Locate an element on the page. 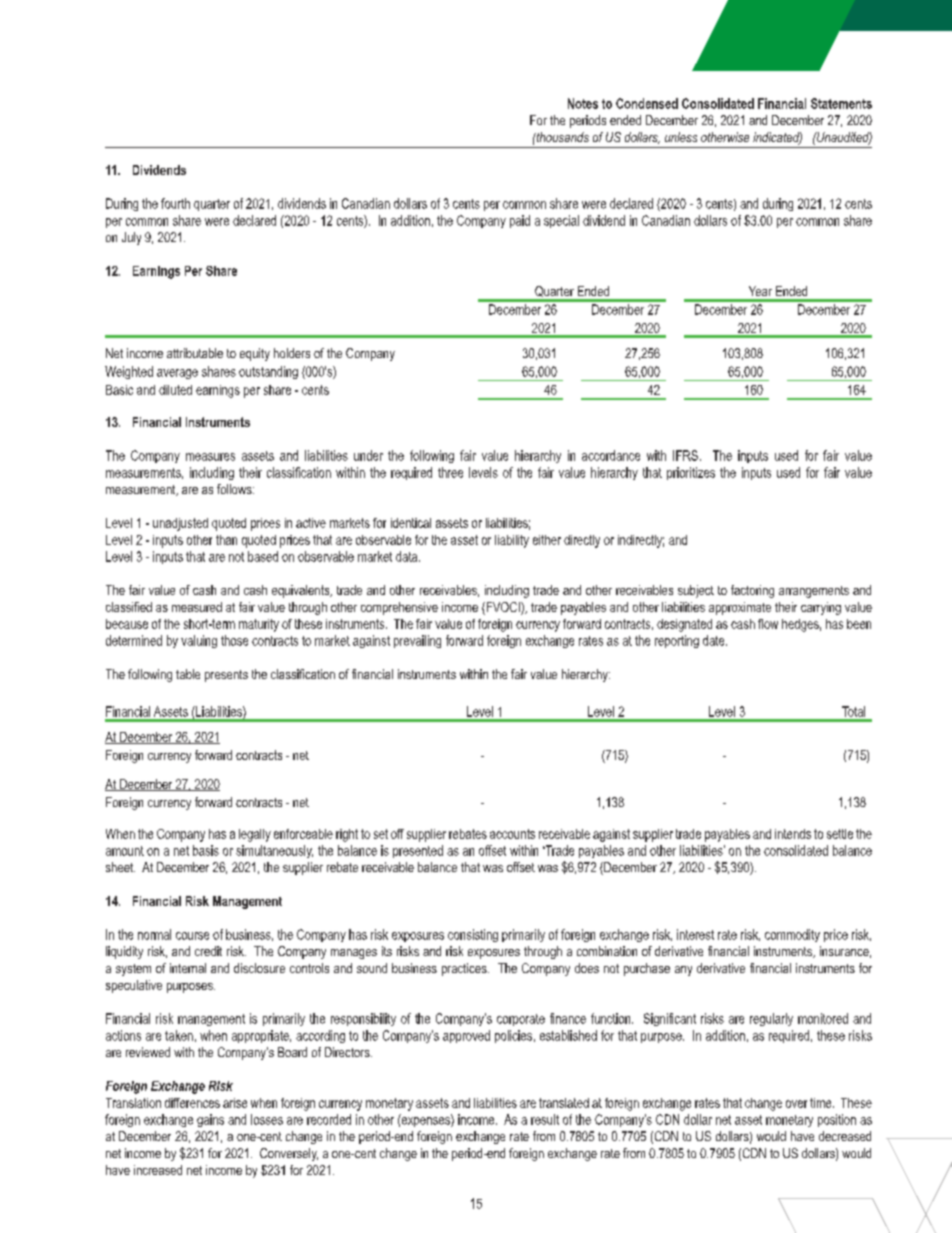  consisting is located at coordinates (473, 935).
